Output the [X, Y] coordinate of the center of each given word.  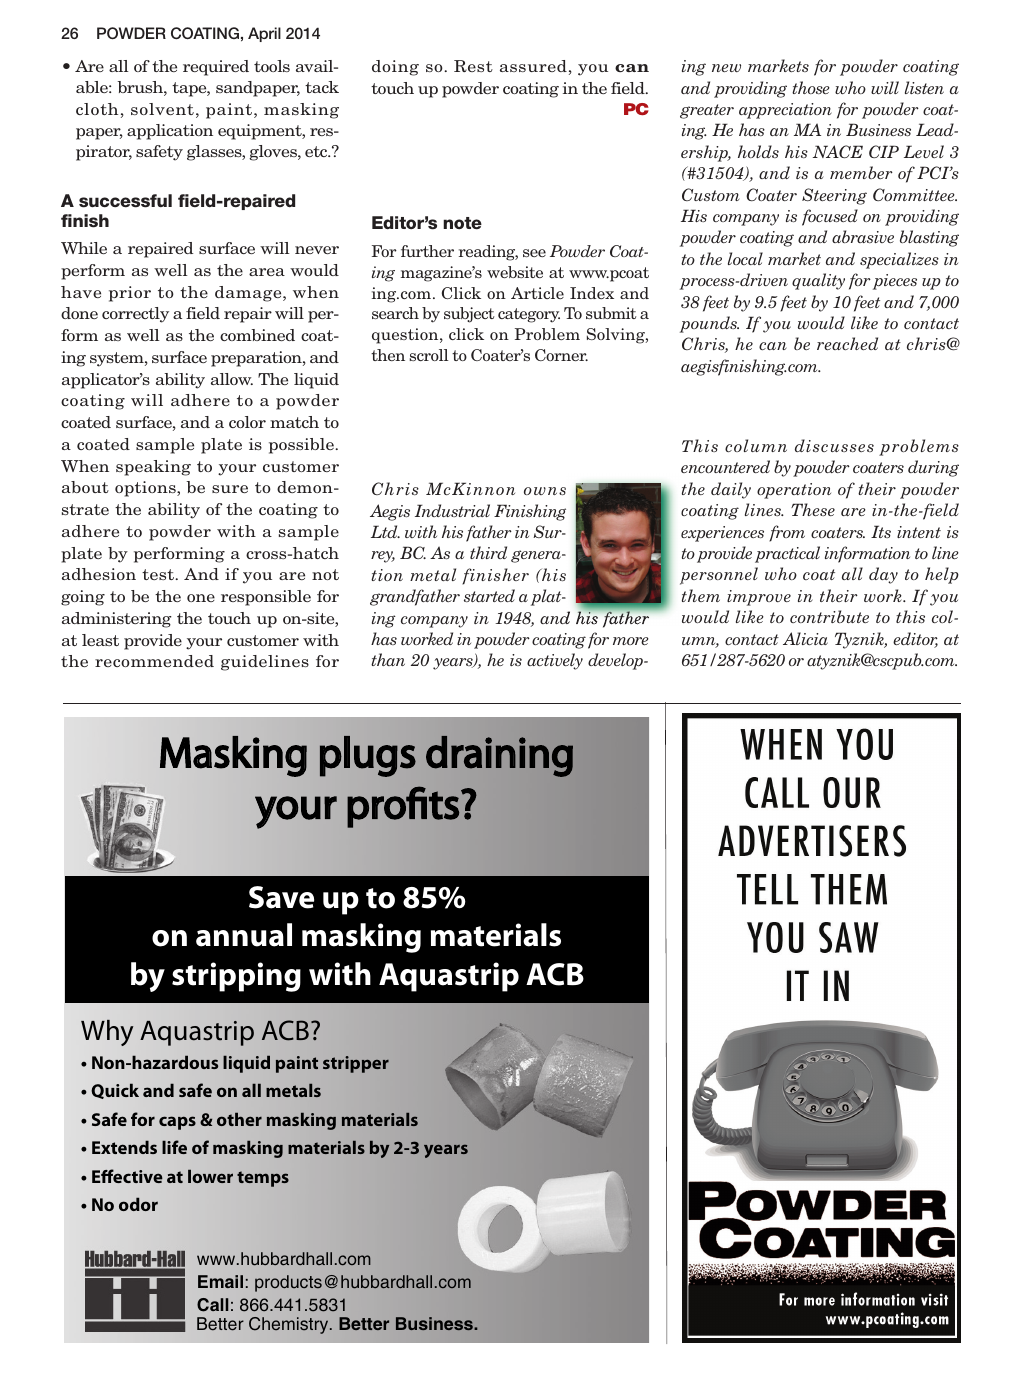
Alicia [805, 638]
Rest [473, 66]
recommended [154, 661]
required [216, 68]
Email [220, 1281]
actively [555, 661]
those [811, 87]
